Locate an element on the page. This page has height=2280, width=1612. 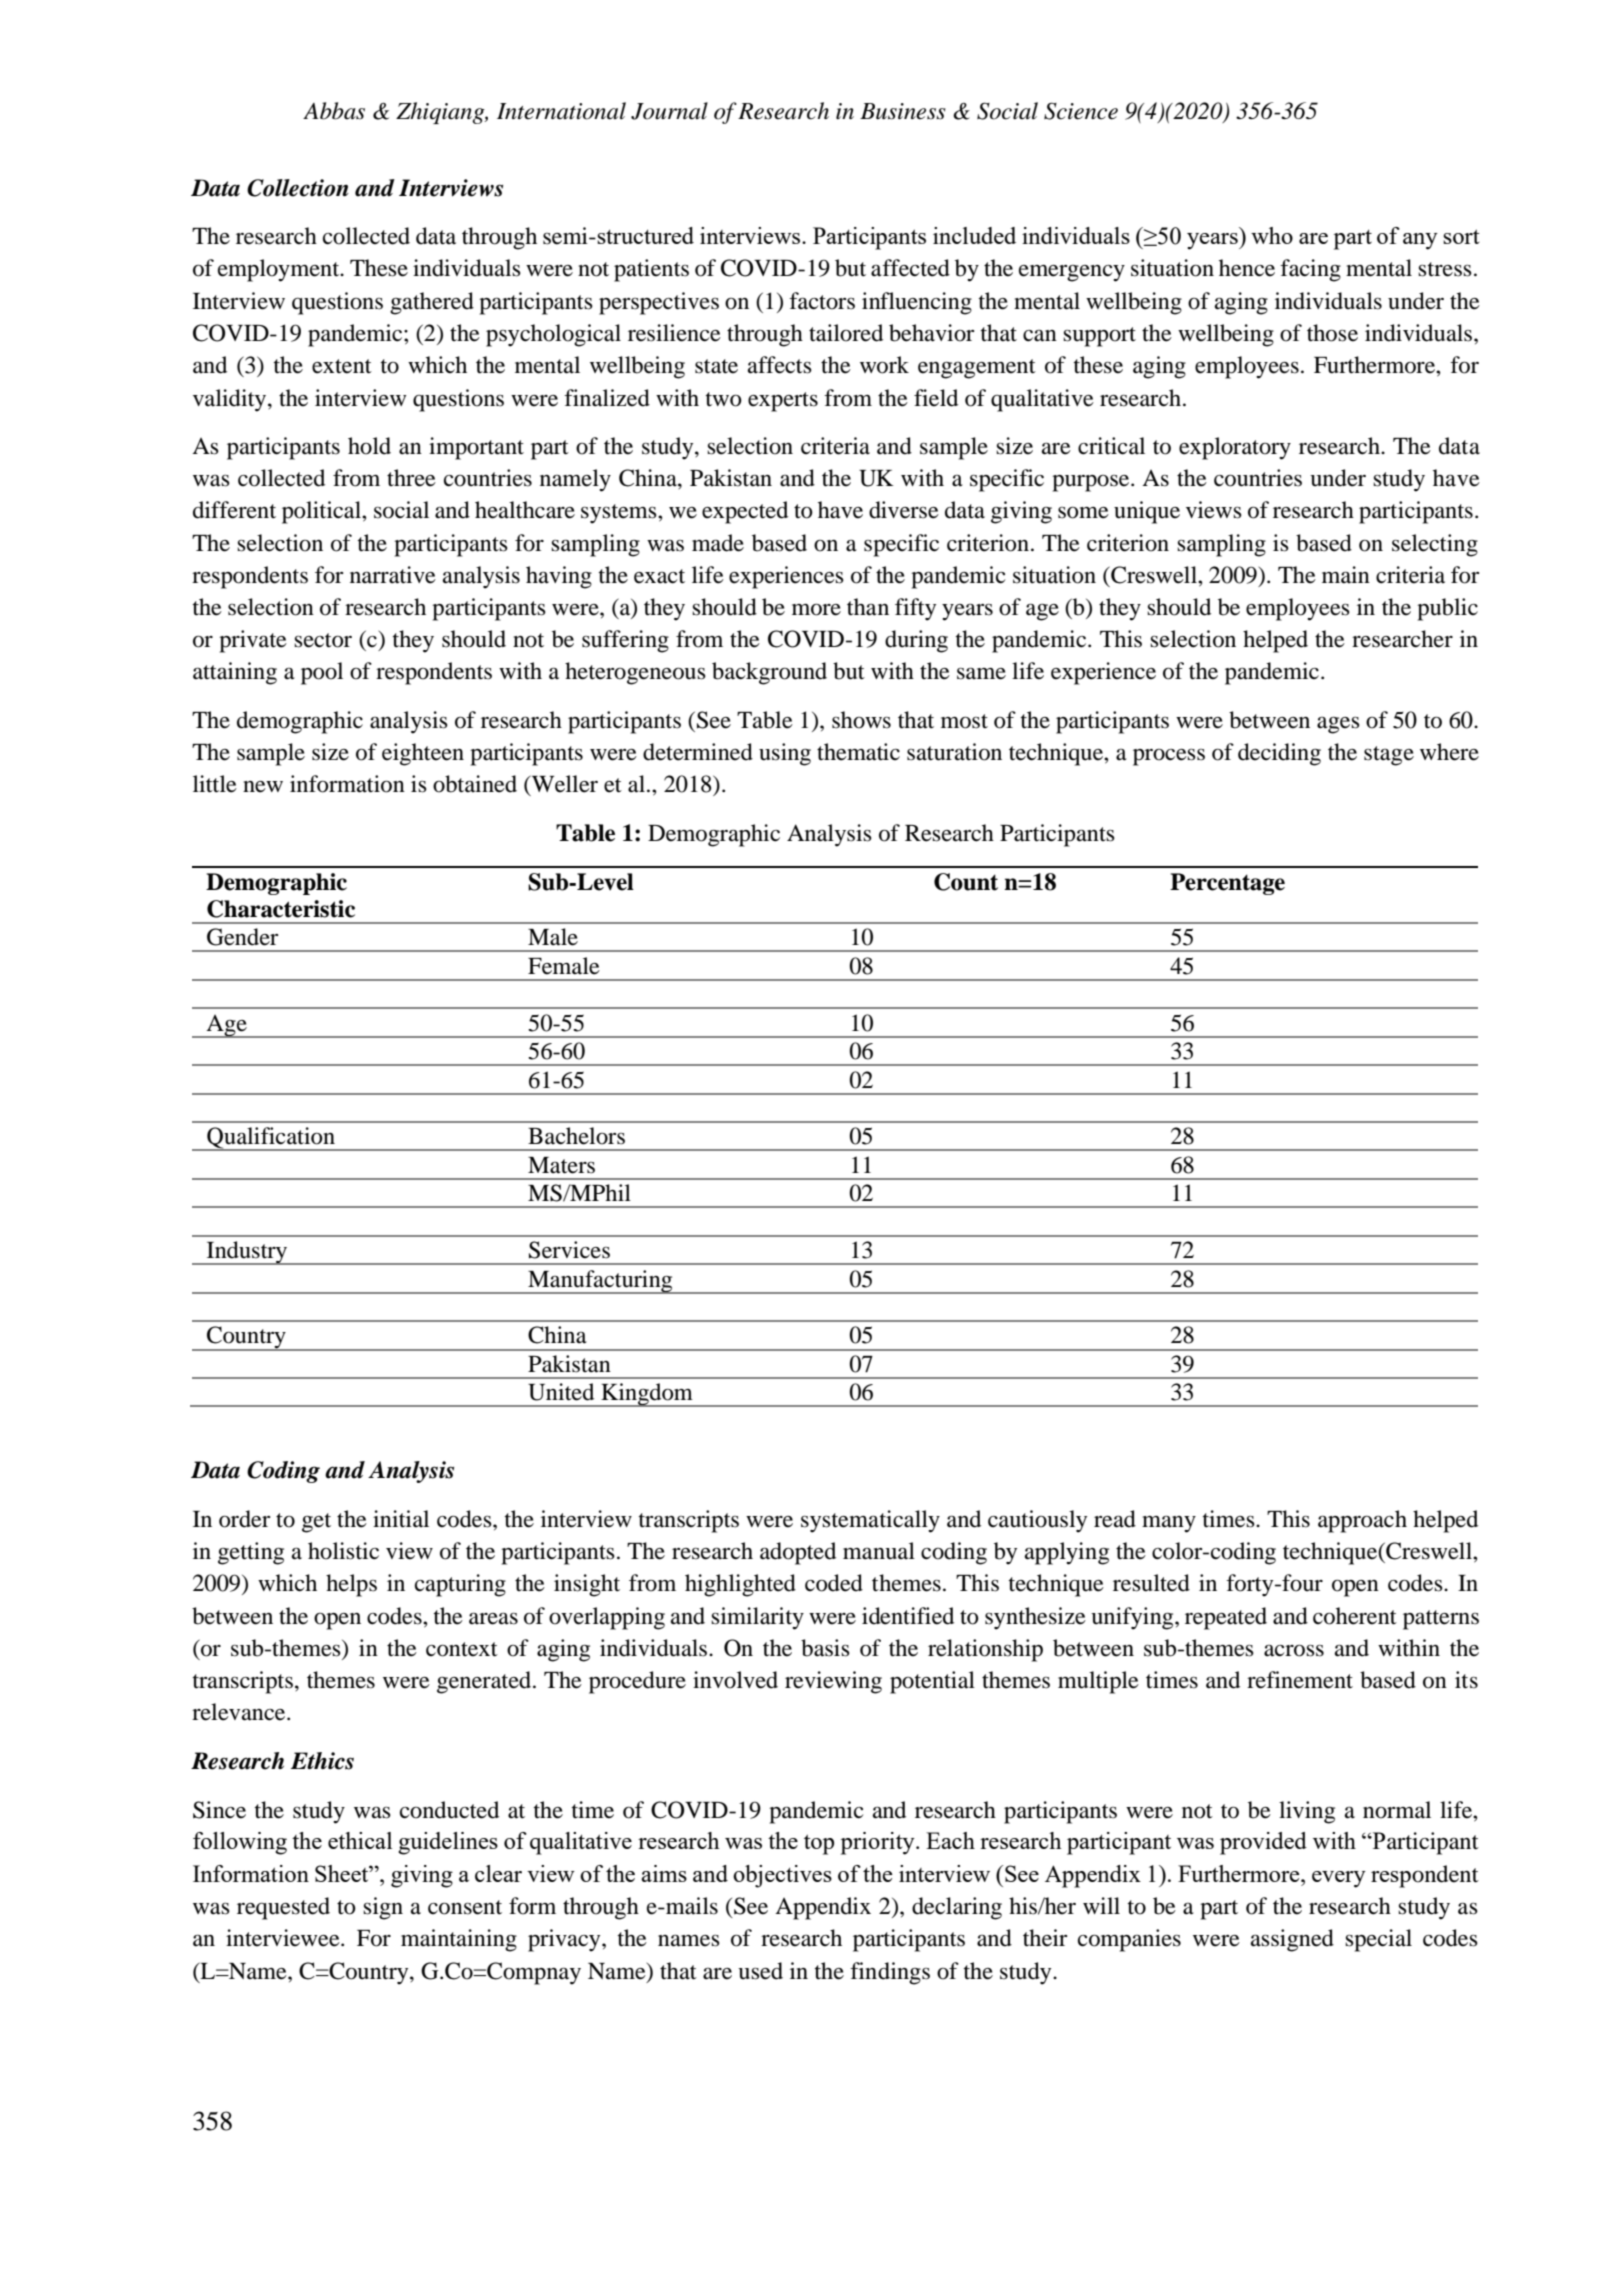
approach is located at coordinates (1362, 1521).
